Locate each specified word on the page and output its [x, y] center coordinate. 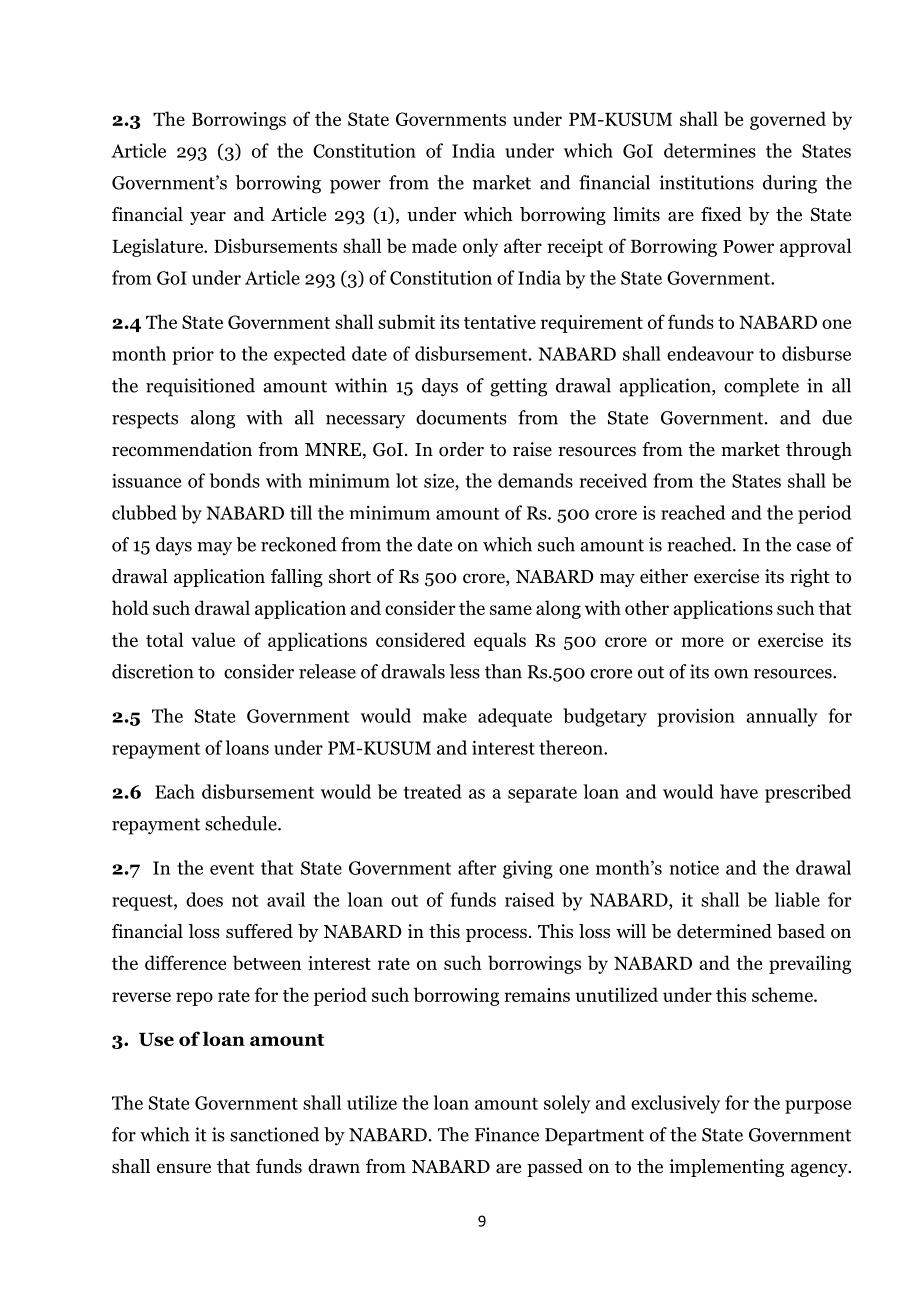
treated [433, 791]
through [819, 451]
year [208, 218]
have [739, 791]
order [461, 449]
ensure [184, 1168]
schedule [242, 823]
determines [710, 150]
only [480, 247]
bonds [235, 480]
